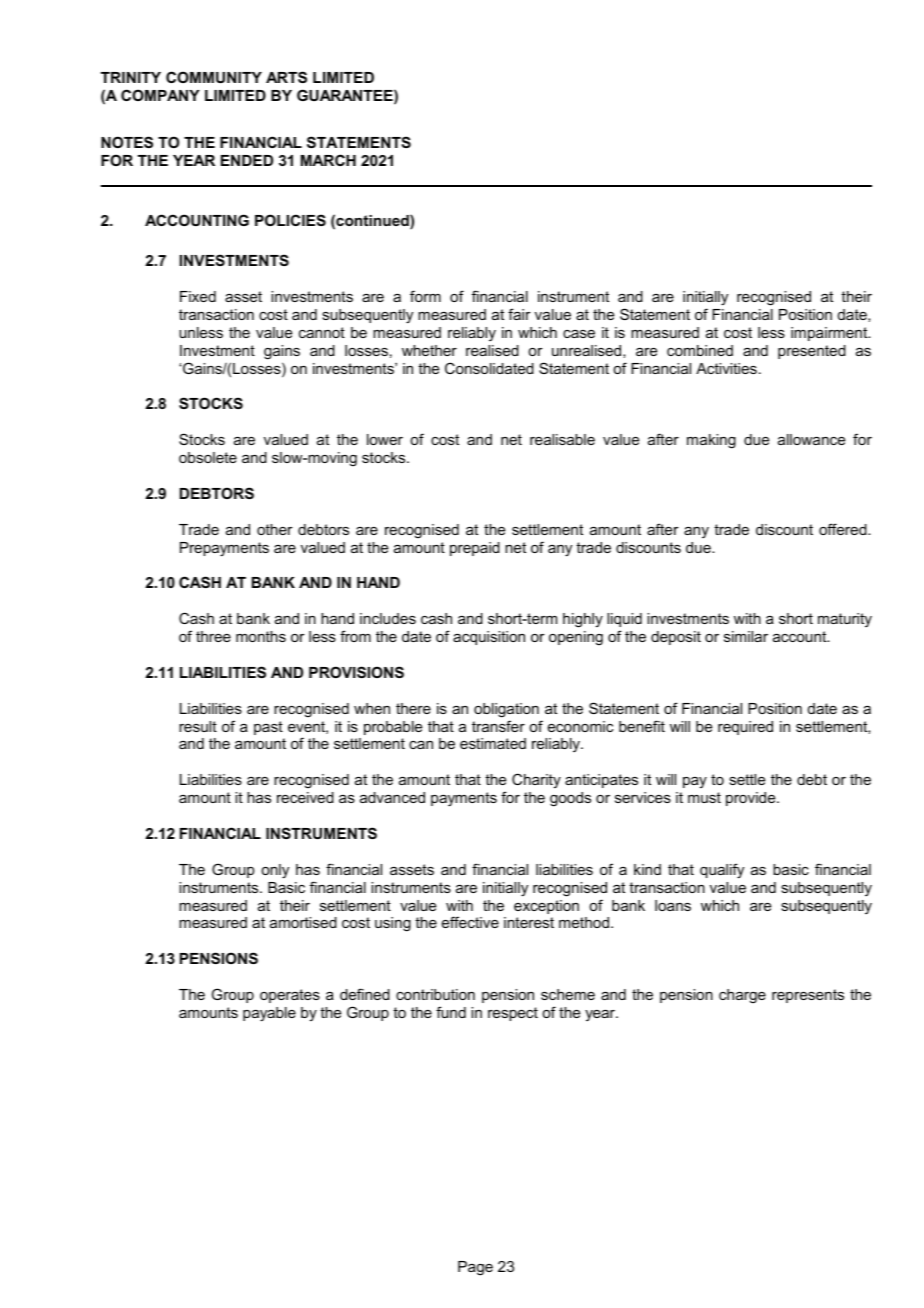 The width and height of the document is (924, 1308). What do you see at coordinates (214, 77) in the document?
I see `COMMUNITY` at bounding box center [214, 77].
